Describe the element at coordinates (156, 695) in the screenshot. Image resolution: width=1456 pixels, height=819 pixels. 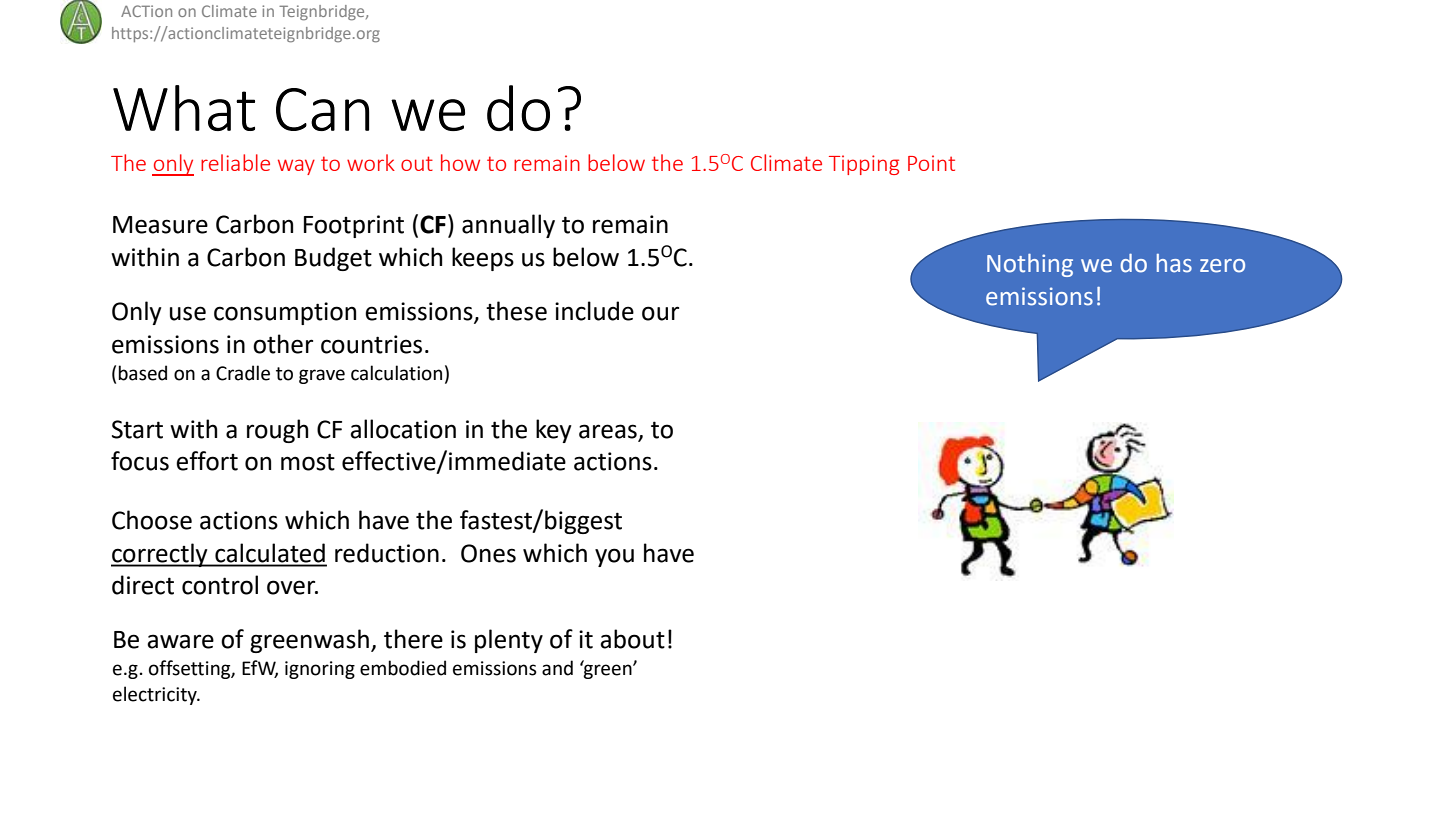
I see `electricity` at that location.
